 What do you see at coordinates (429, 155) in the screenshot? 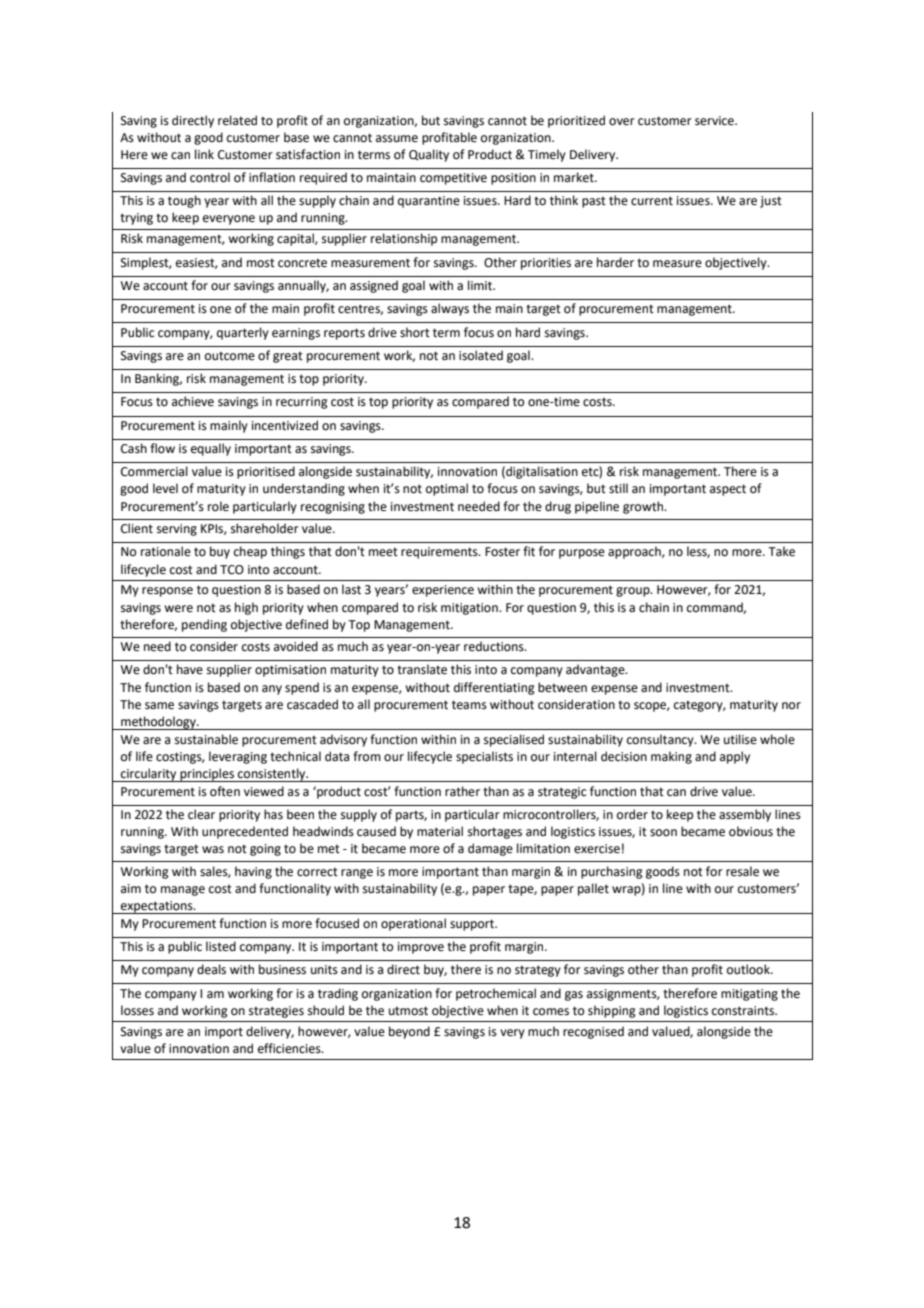
I see `Quality` at bounding box center [429, 155].
